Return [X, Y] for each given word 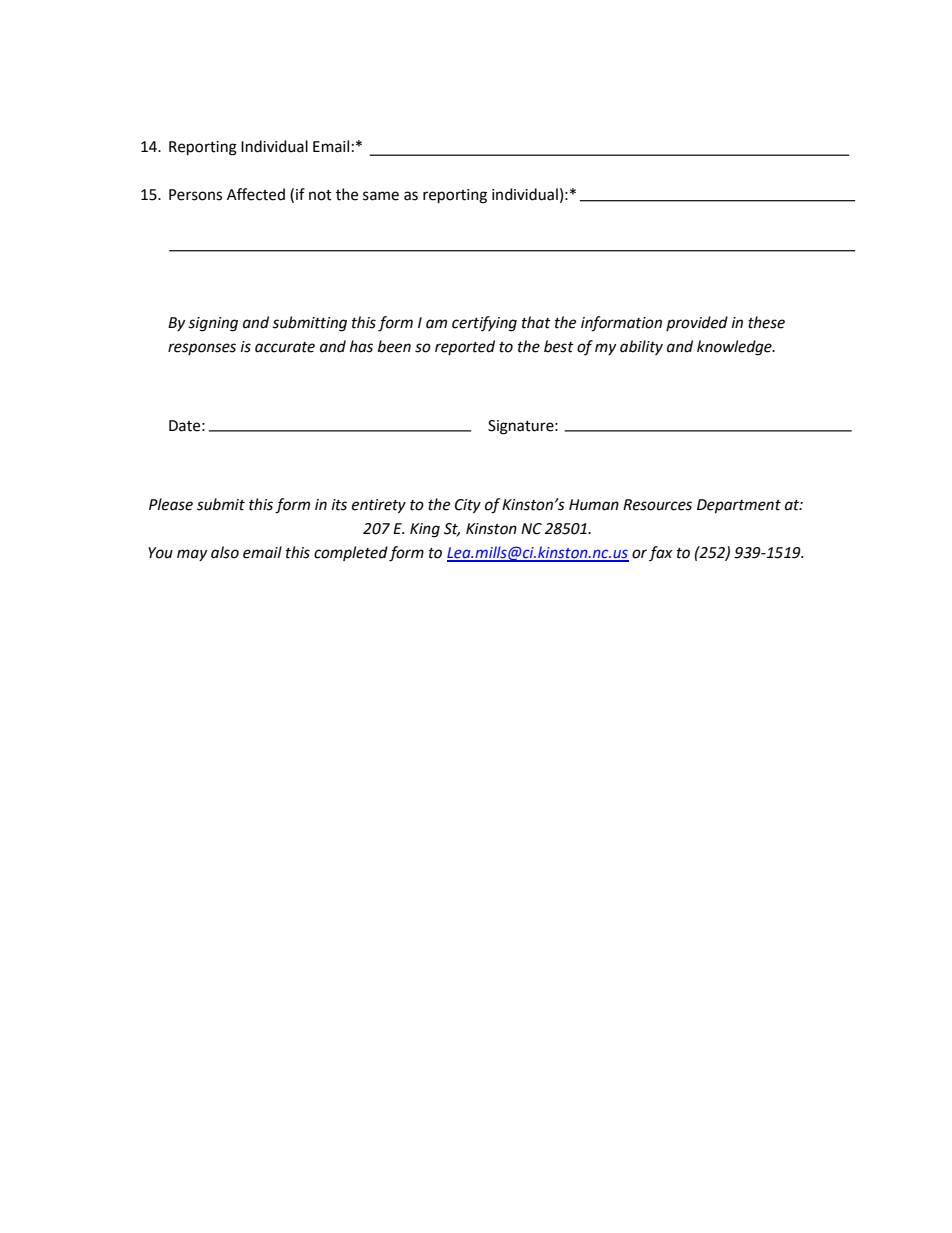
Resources [657, 505]
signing [213, 324]
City [468, 506]
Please [171, 504]
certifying [484, 324]
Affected [256, 194]
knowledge [735, 348]
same [381, 196]
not [320, 195]
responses [202, 349]
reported [465, 347]
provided [697, 323]
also [225, 552]
